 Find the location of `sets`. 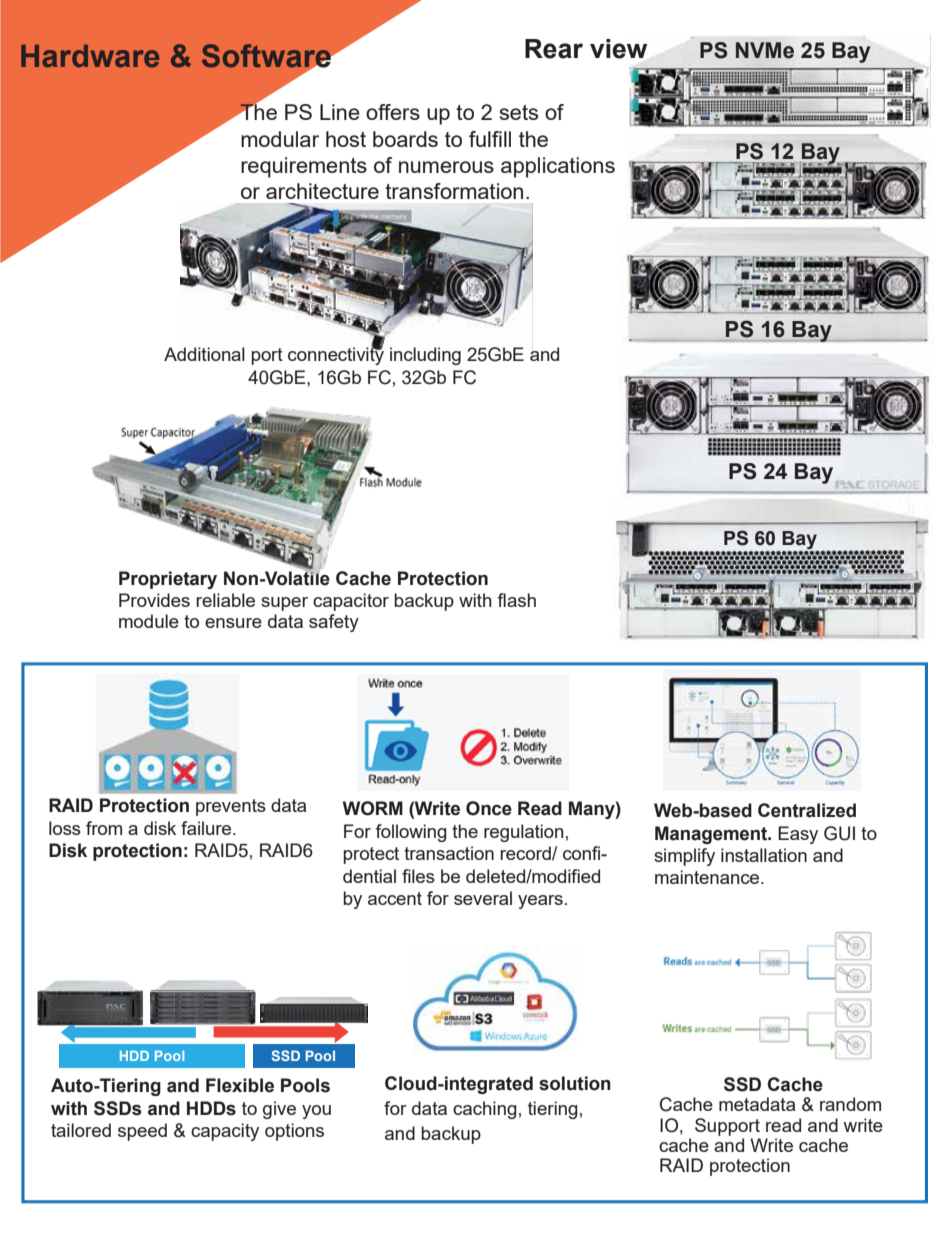

sets is located at coordinates (519, 112).
